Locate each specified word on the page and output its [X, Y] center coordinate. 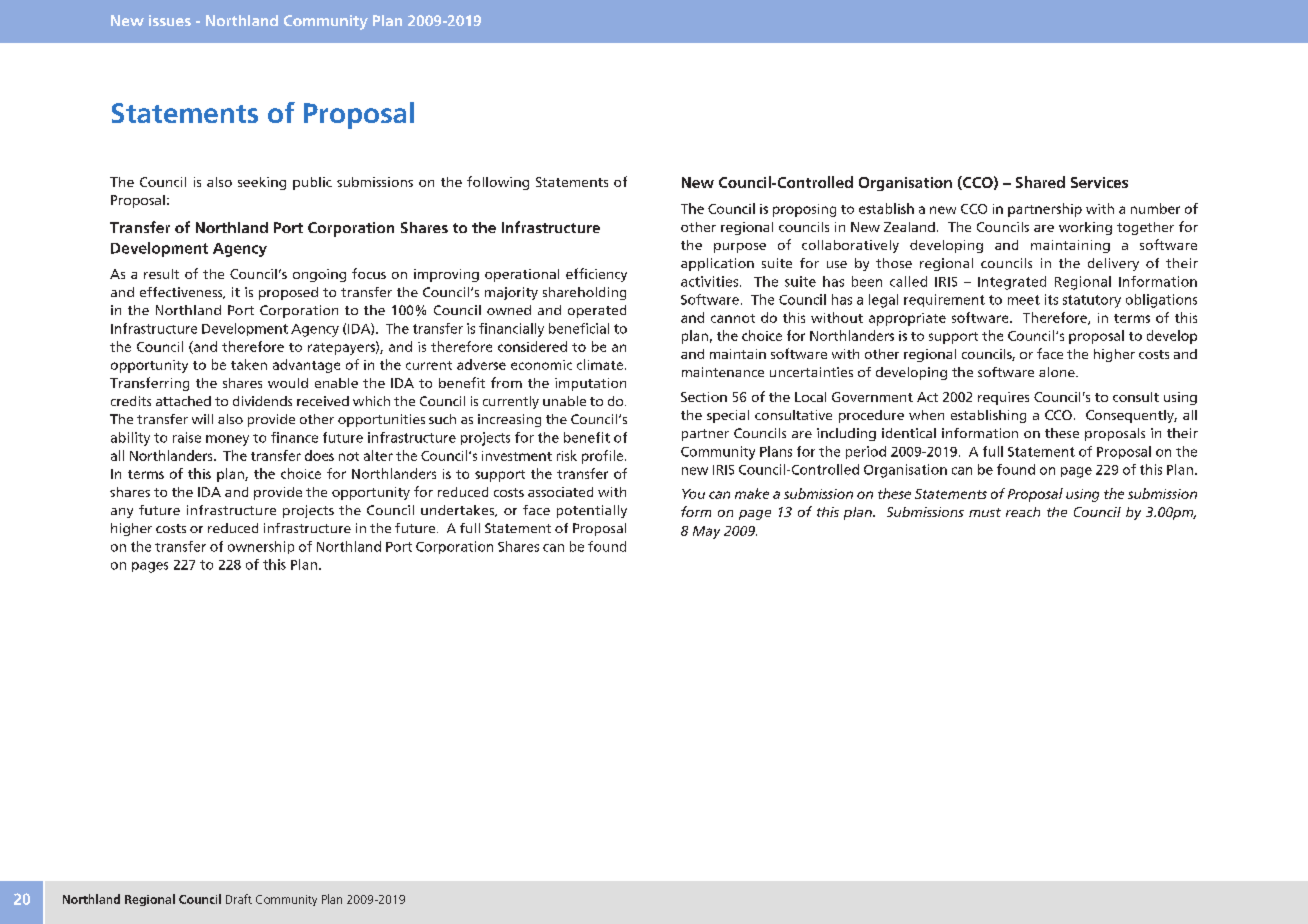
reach [1023, 512]
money [227, 440]
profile [604, 457]
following [498, 183]
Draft [239, 899]
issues [170, 20]
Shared [1040, 182]
